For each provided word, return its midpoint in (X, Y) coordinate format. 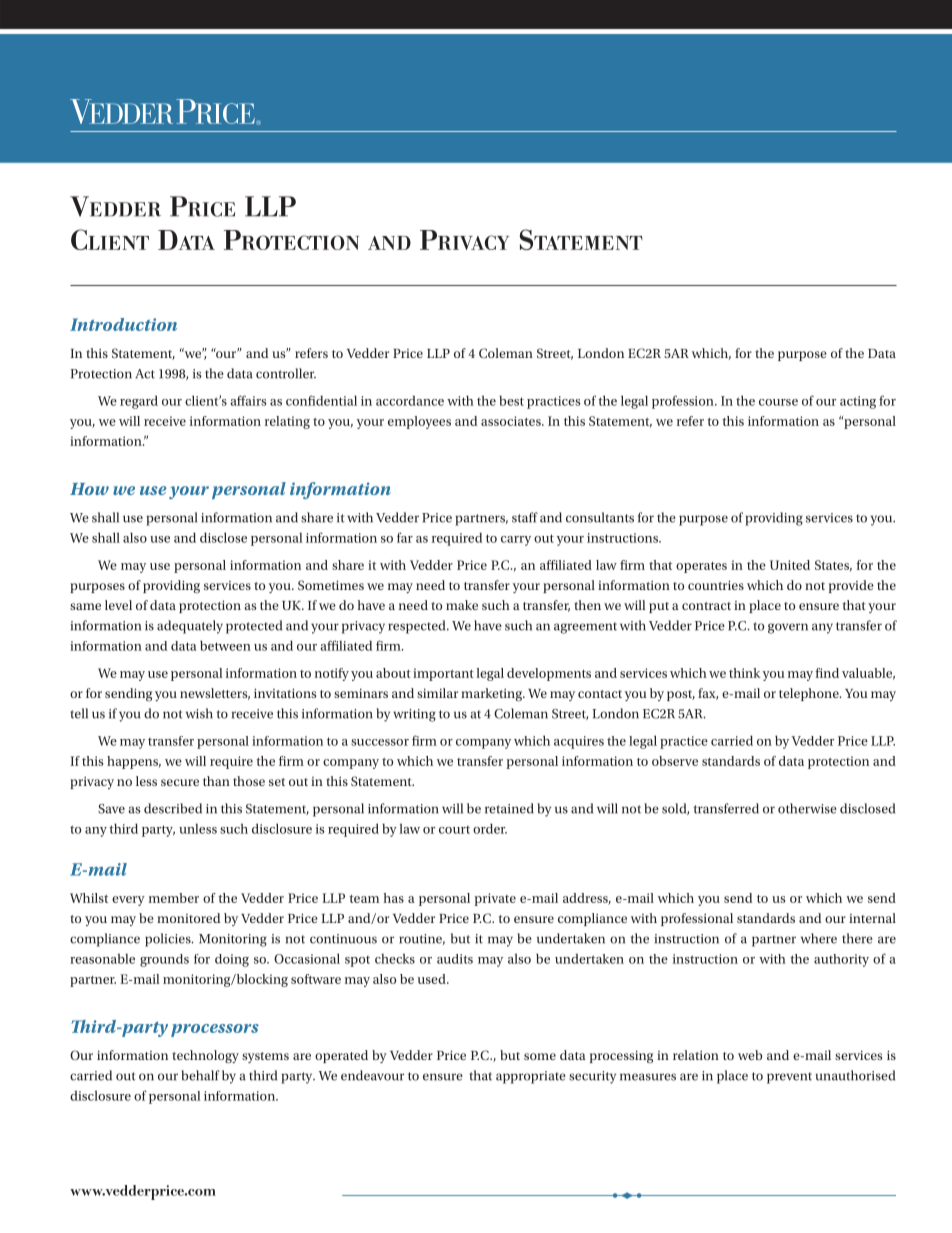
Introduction (123, 324)
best (511, 400)
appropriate (531, 1077)
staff (525, 517)
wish (199, 713)
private (495, 899)
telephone (810, 694)
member (174, 898)
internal (872, 918)
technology (205, 1057)
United (790, 565)
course (778, 402)
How (89, 489)
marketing (493, 694)
